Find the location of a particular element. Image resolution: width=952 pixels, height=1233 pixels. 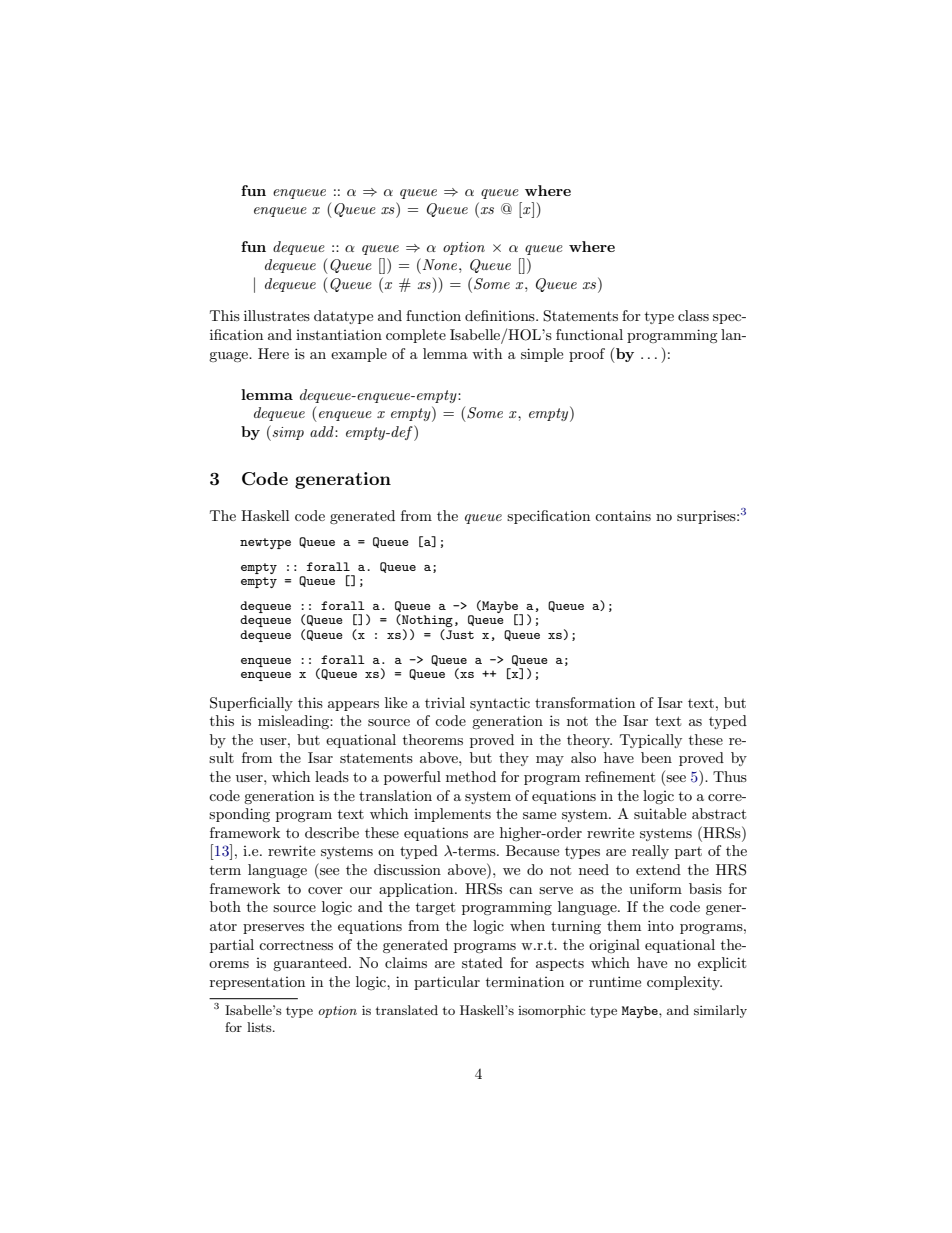

class is located at coordinates (693, 315).
